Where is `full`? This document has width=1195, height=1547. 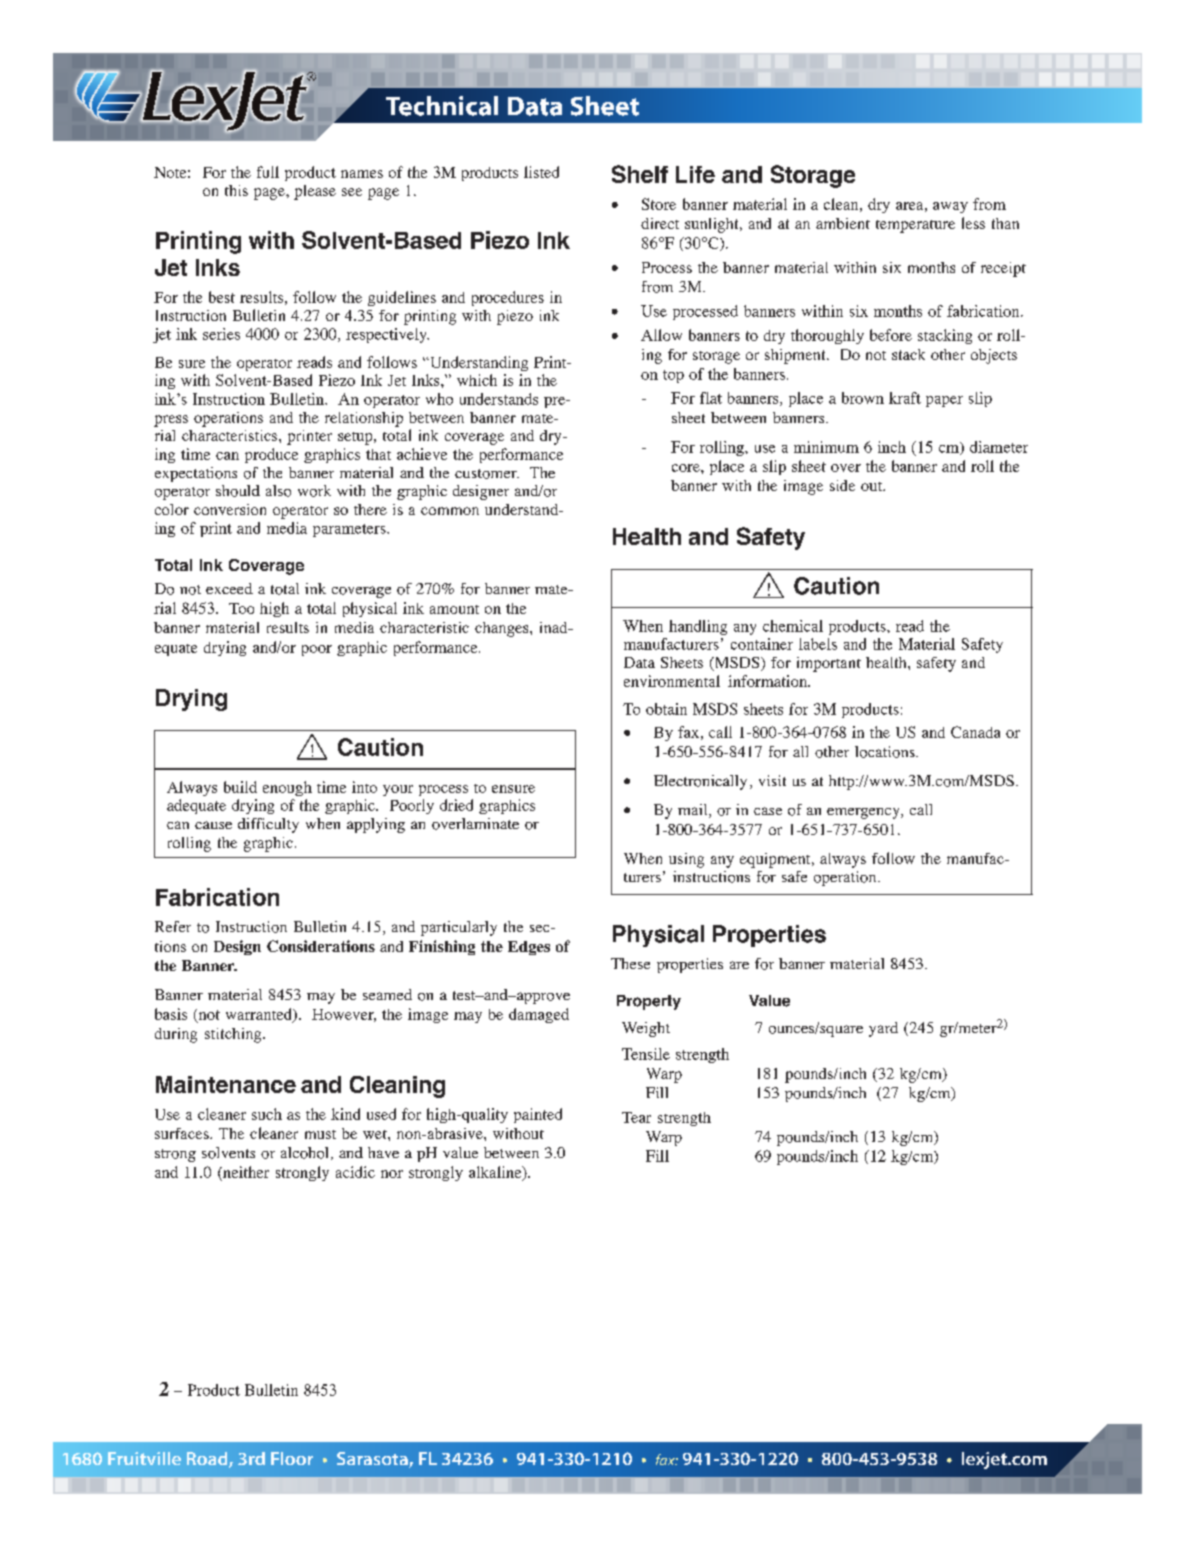
full is located at coordinates (268, 172).
